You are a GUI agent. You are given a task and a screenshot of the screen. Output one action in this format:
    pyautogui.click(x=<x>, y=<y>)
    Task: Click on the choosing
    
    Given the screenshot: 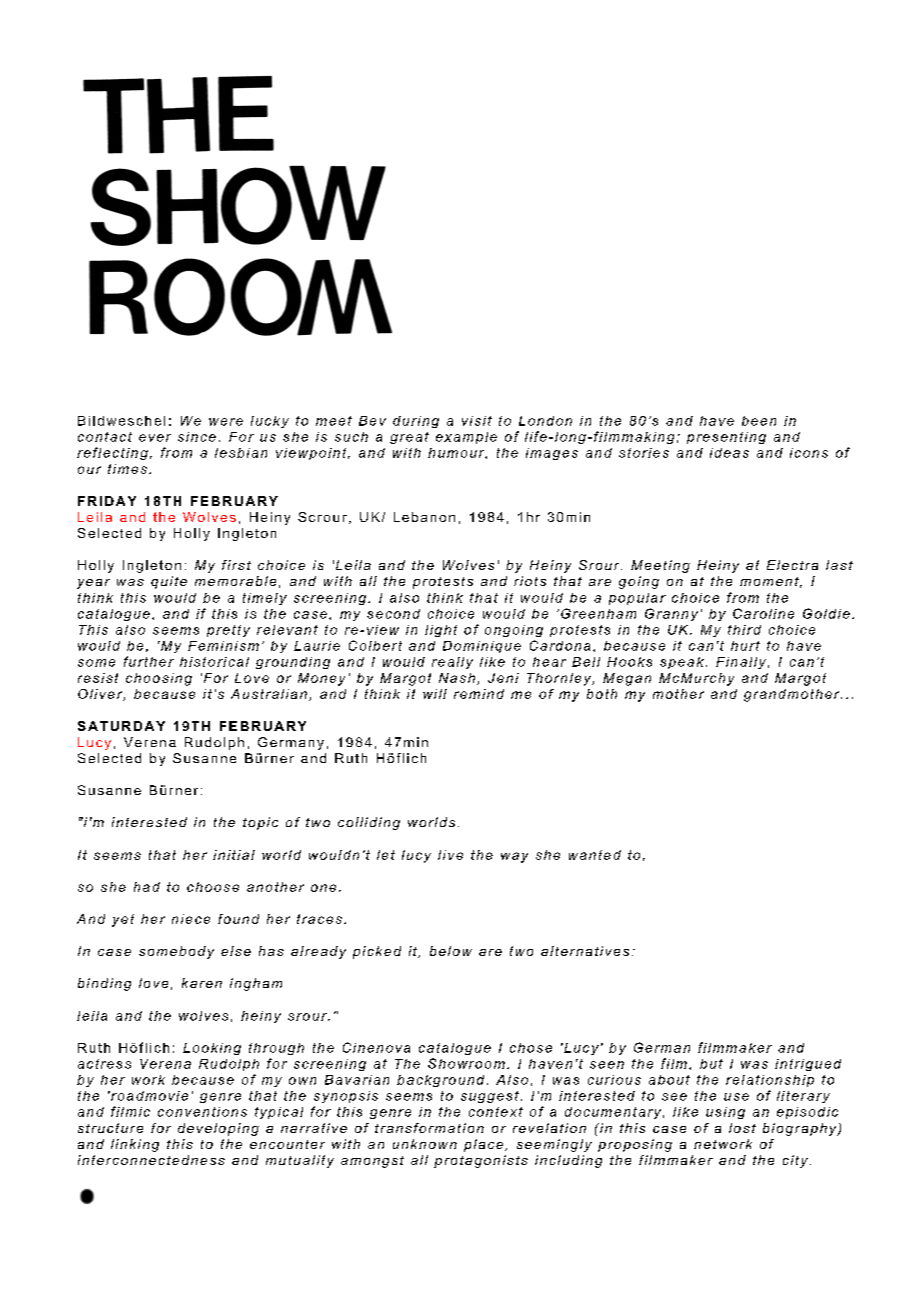 What is the action you would take?
    pyautogui.click(x=159, y=679)
